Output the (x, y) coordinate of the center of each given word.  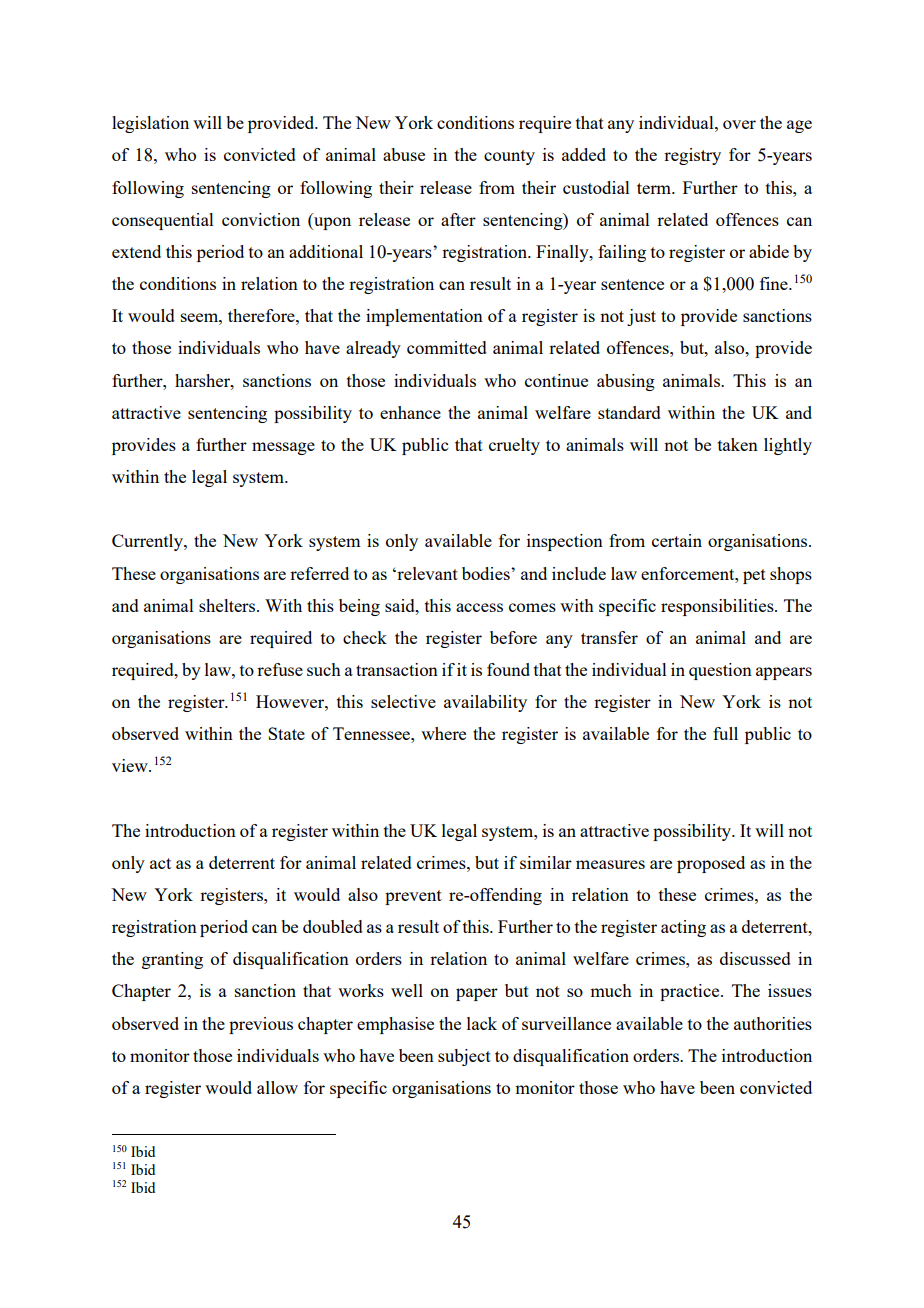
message (283, 448)
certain (677, 540)
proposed (711, 864)
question (720, 671)
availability (485, 703)
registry (692, 156)
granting (172, 960)
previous (261, 1025)
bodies (487, 573)
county (509, 157)
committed (447, 347)
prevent (413, 897)
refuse (280, 669)
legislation (150, 124)
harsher (203, 380)
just (641, 317)
